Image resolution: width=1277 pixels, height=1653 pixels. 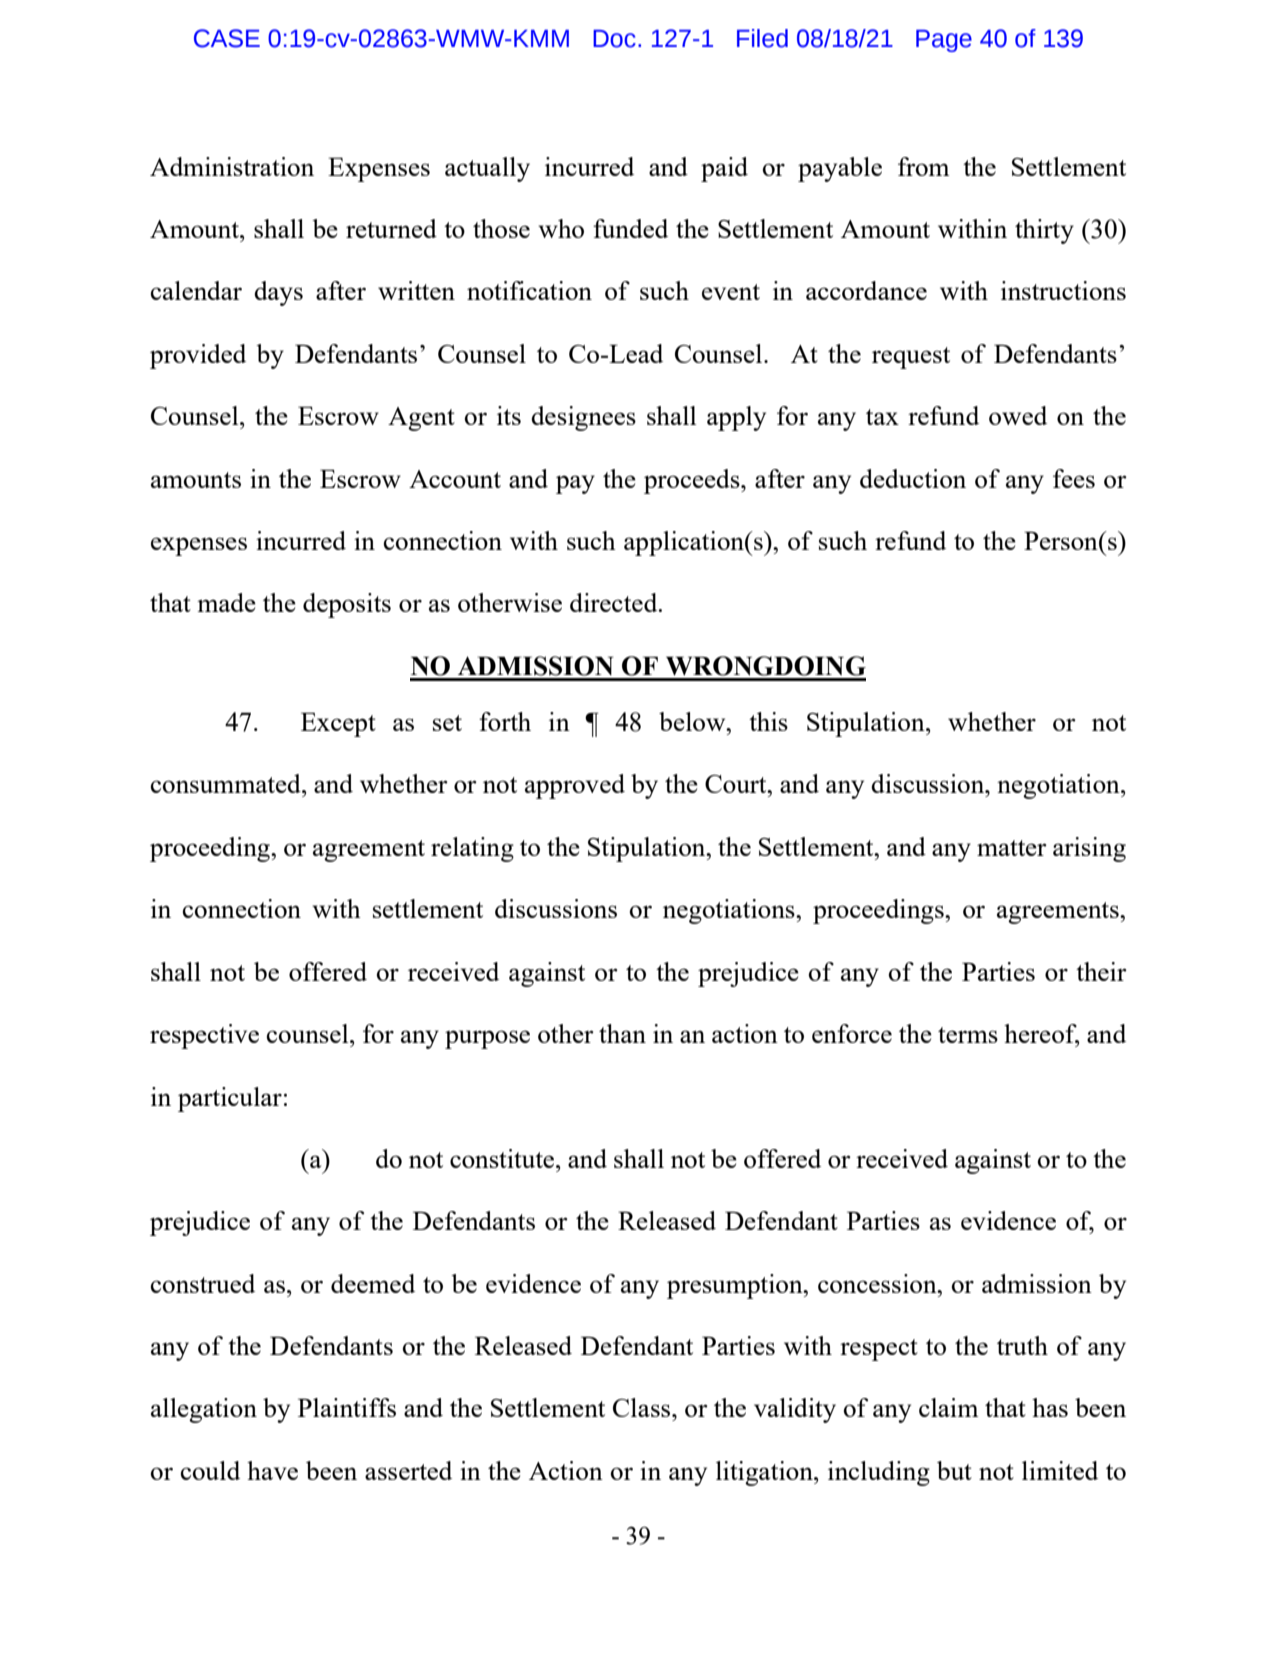 I want to click on Page, so click(x=944, y=41).
